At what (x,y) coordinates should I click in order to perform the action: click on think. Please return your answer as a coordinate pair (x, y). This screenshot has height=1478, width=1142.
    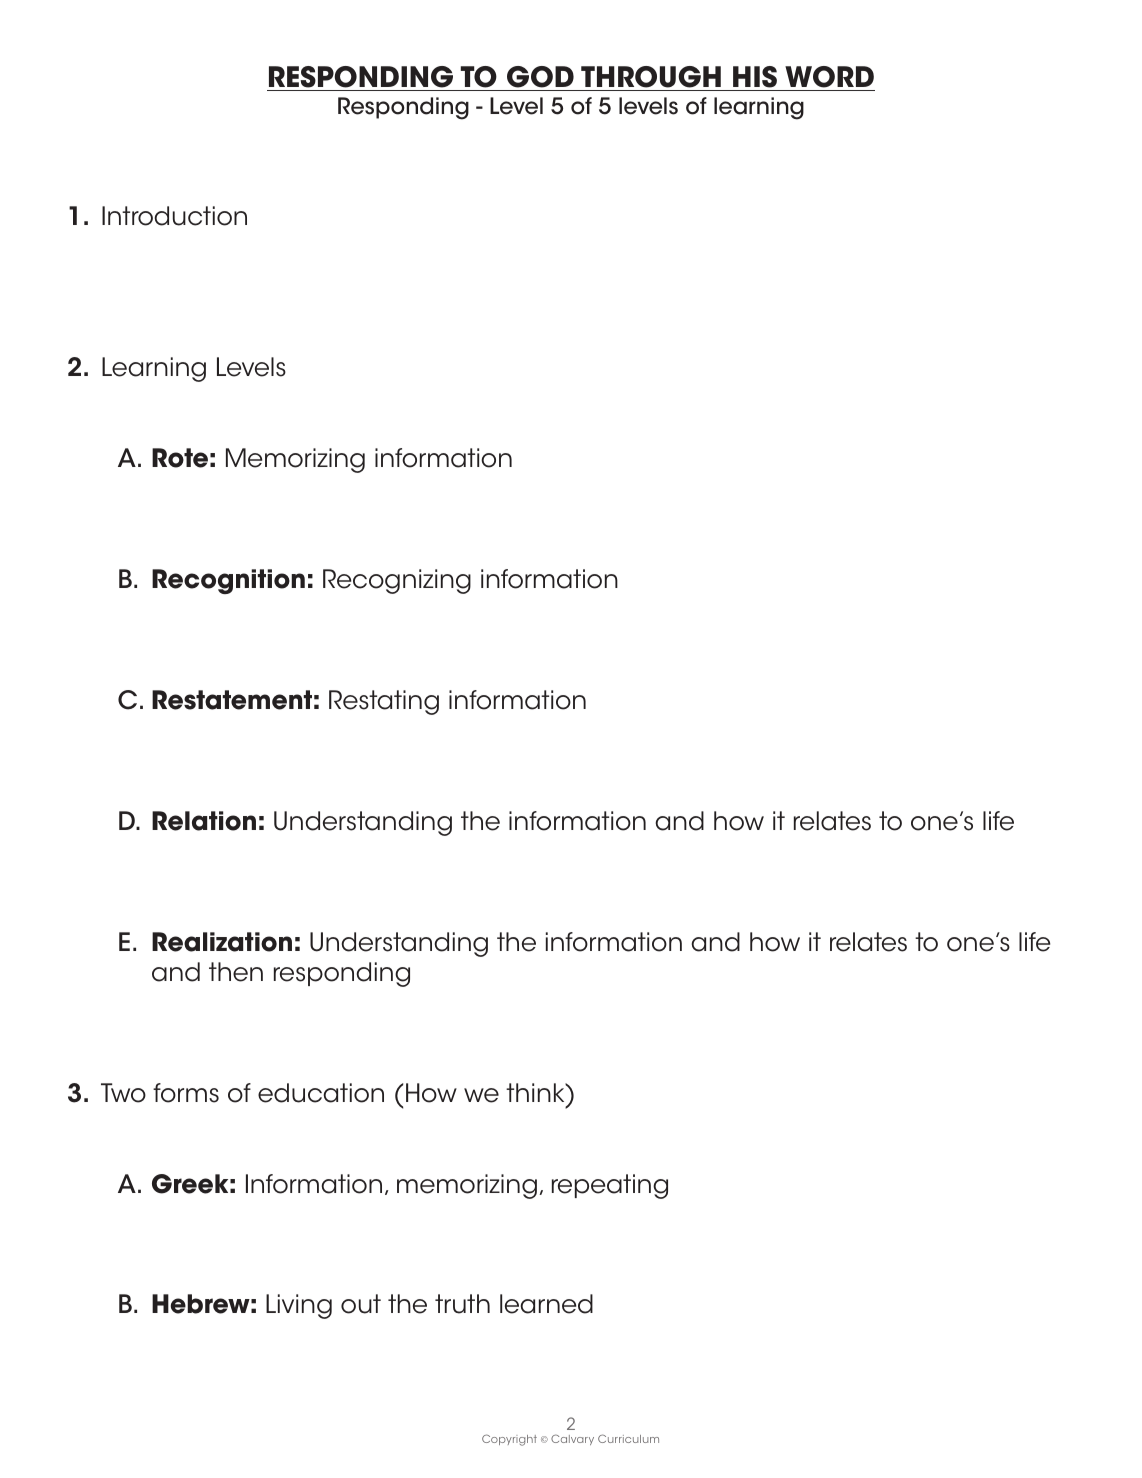
    Looking at the image, I should click on (536, 1092).
